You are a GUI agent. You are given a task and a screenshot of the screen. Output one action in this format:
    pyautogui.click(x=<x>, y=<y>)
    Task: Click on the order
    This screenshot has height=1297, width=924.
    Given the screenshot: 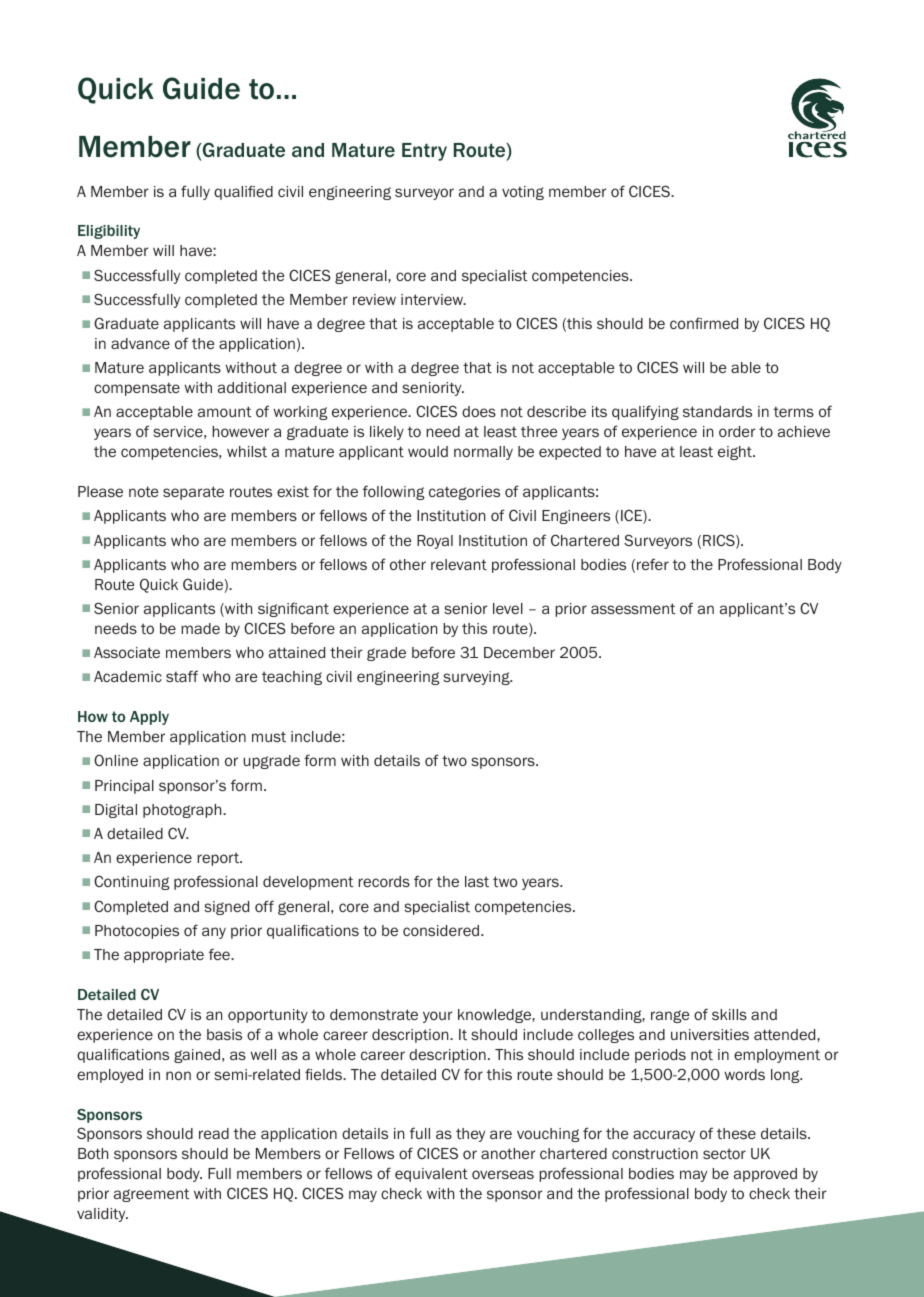 What is the action you would take?
    pyautogui.click(x=737, y=431)
